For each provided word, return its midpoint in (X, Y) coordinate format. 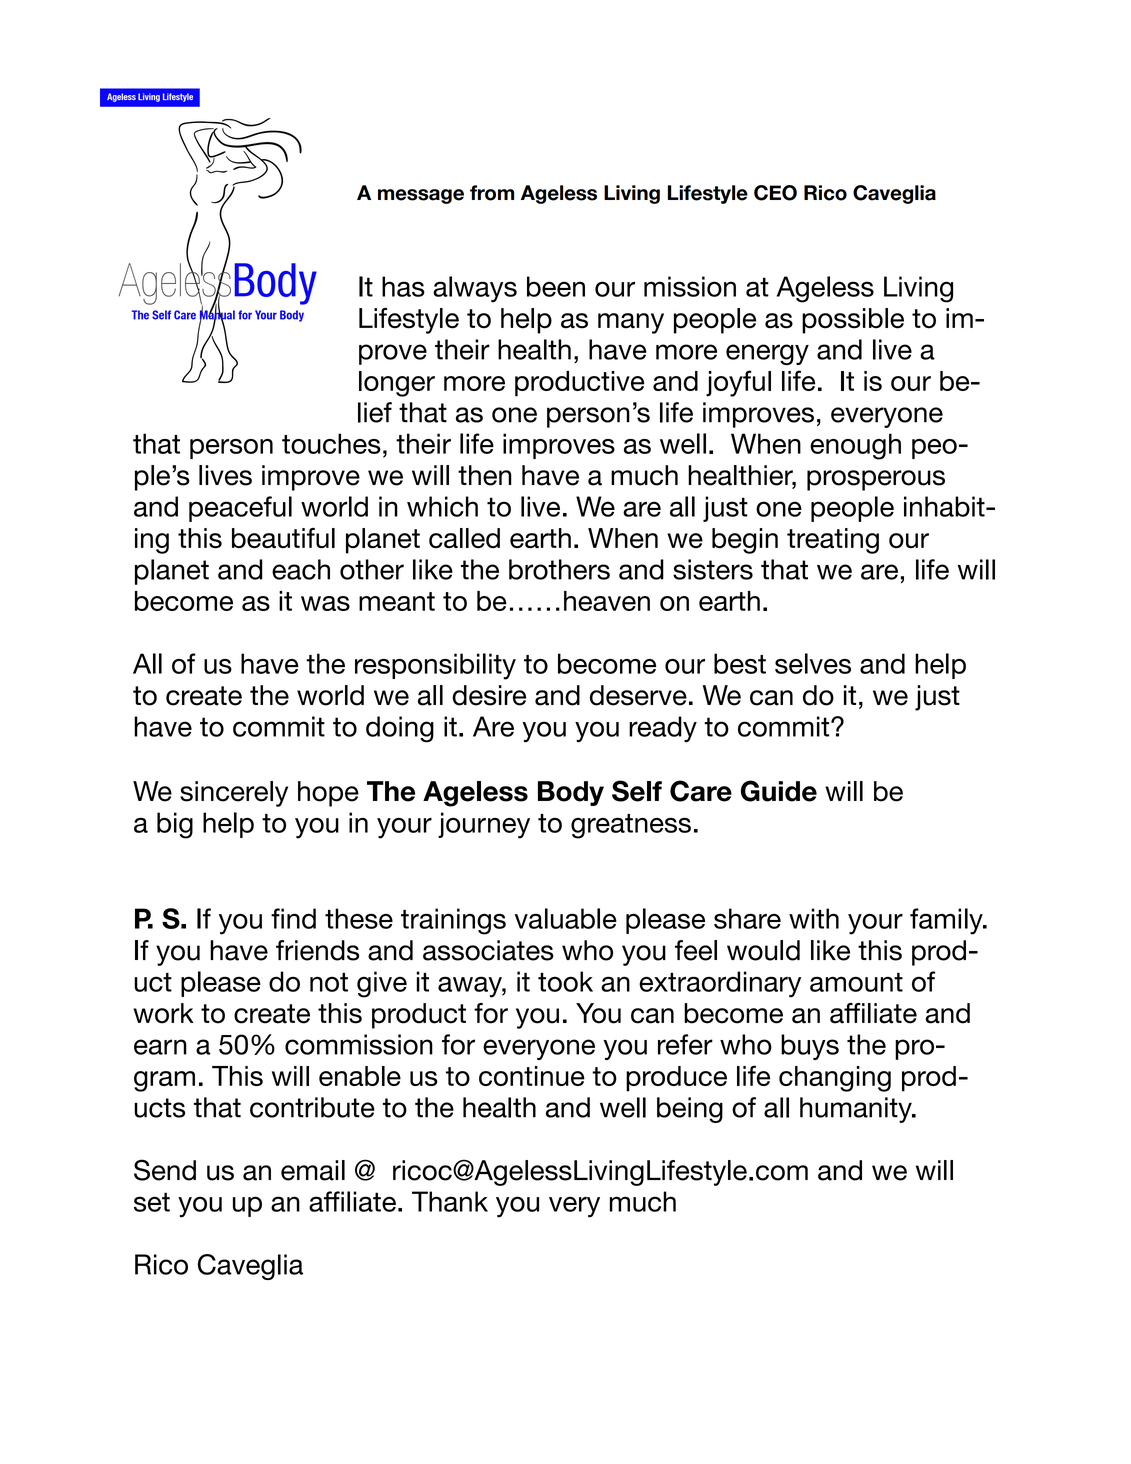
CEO (775, 193)
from (492, 193)
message (421, 196)
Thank (450, 1201)
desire (489, 695)
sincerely (234, 794)
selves (813, 663)
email (313, 1170)
